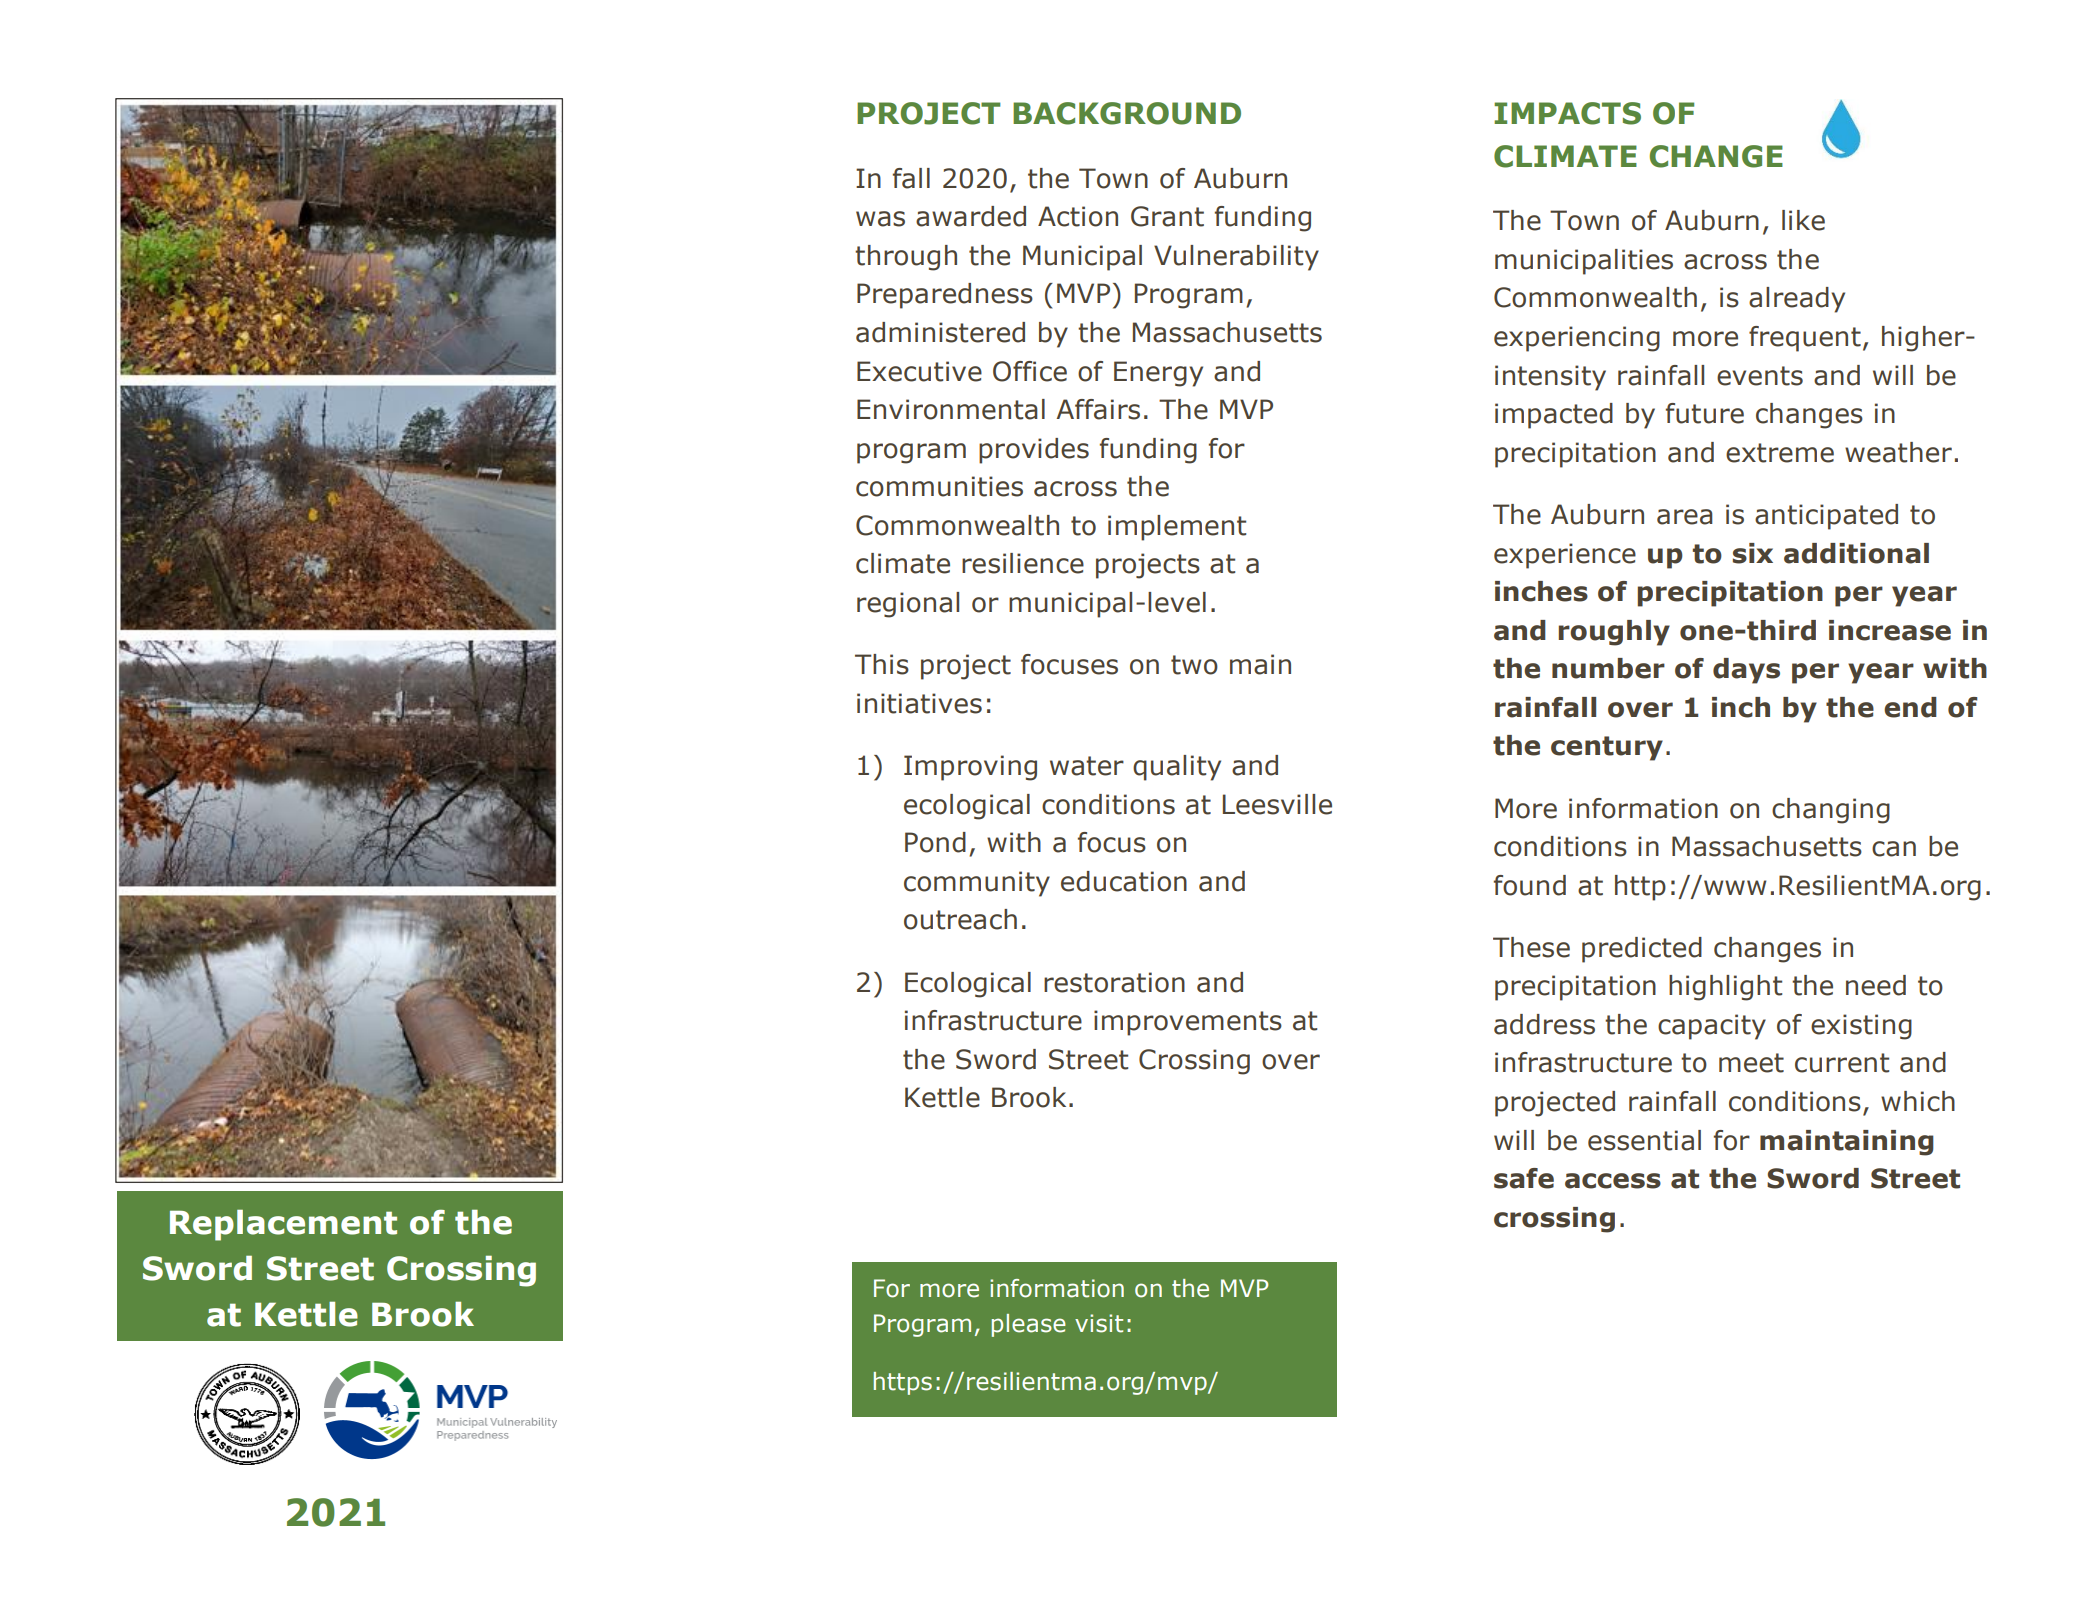  Describe the element at coordinates (283, 1225) in the screenshot. I see `Replacement` at that location.
